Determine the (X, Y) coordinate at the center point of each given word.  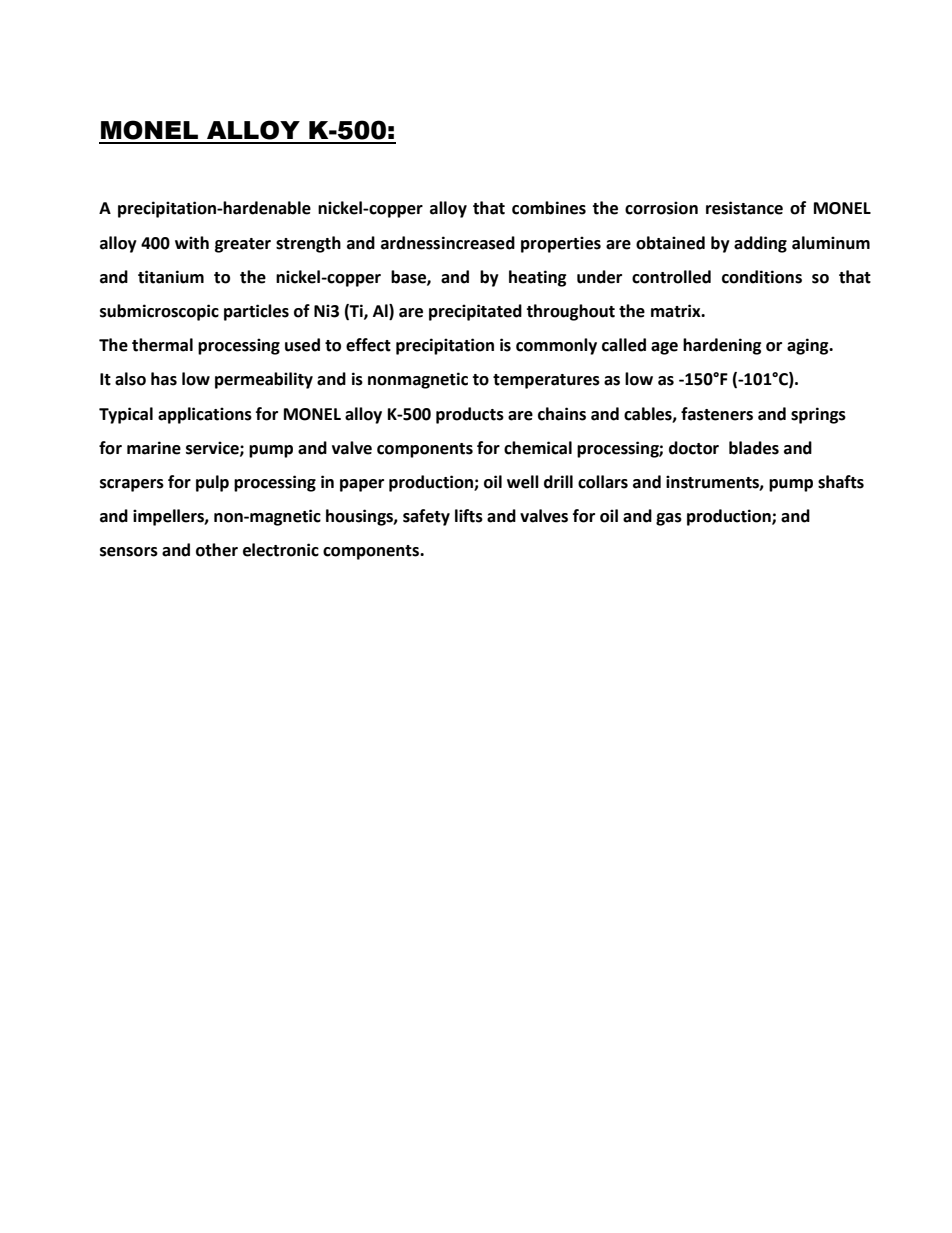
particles (256, 312)
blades (754, 448)
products (470, 415)
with (192, 243)
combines (549, 208)
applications (205, 415)
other (217, 550)
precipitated (475, 312)
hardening (722, 346)
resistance (744, 208)
